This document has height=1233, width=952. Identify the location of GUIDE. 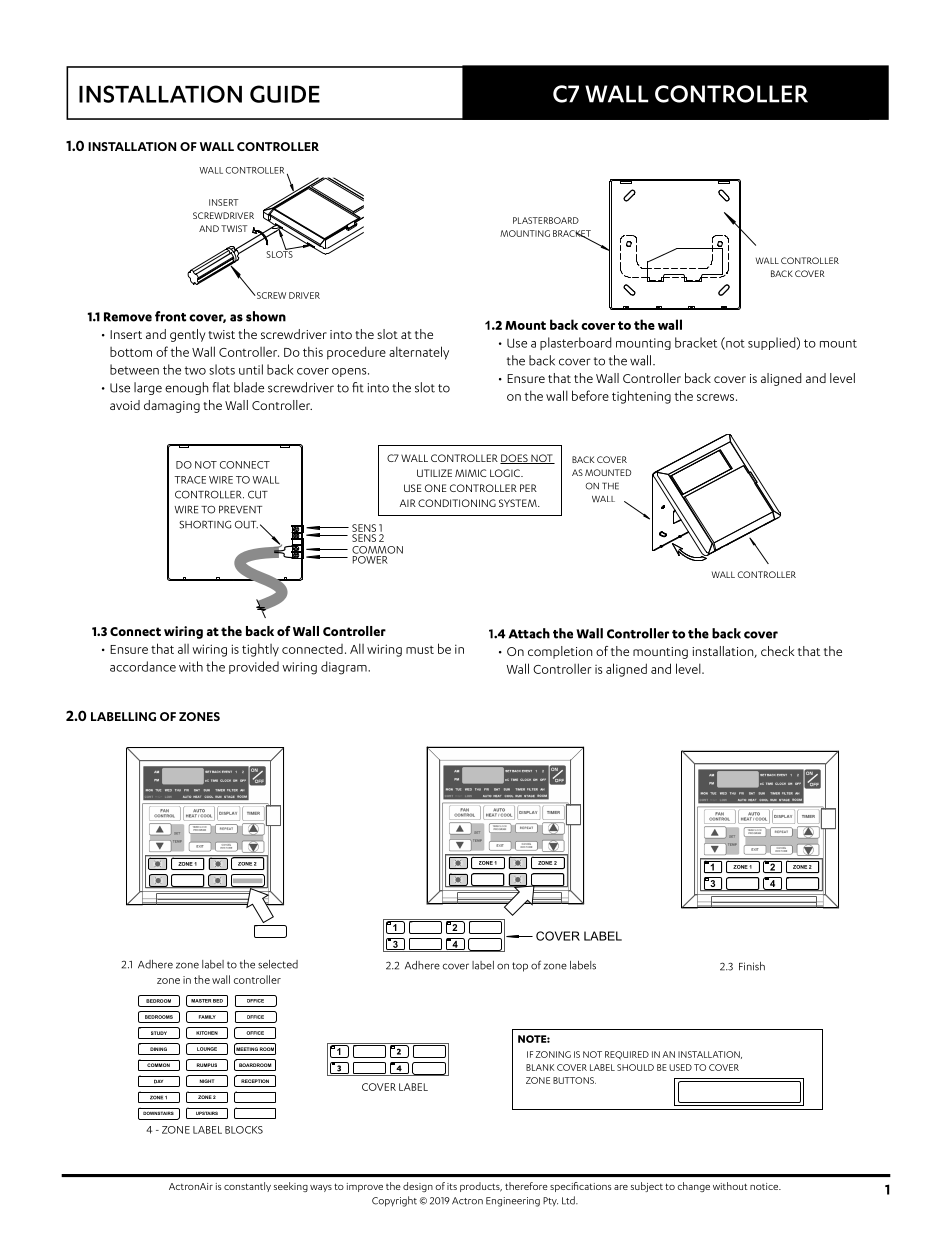
(285, 94).
